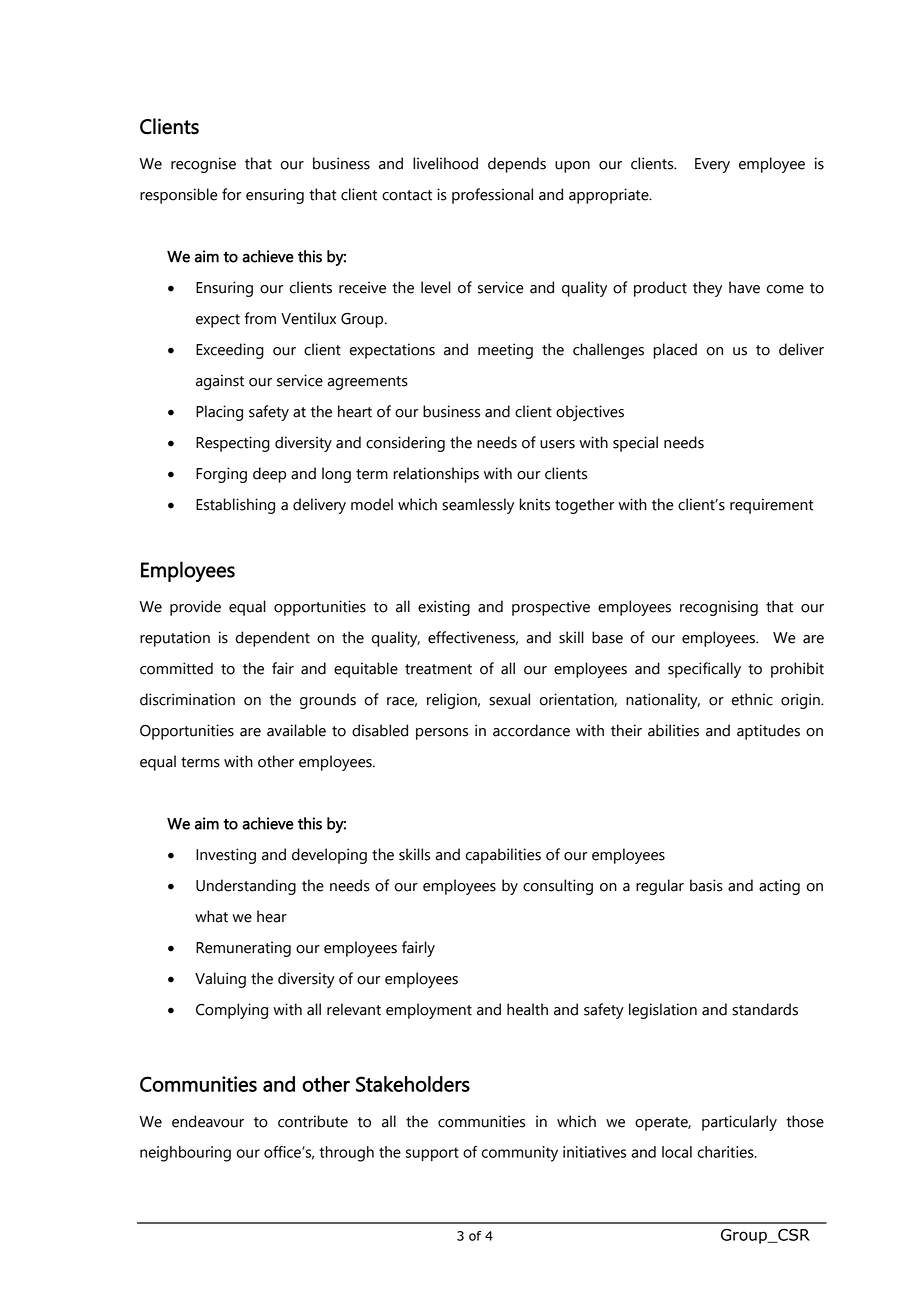 This screenshot has height=1308, width=924. Describe the element at coordinates (558, 887) in the screenshot. I see `consulting` at that location.
